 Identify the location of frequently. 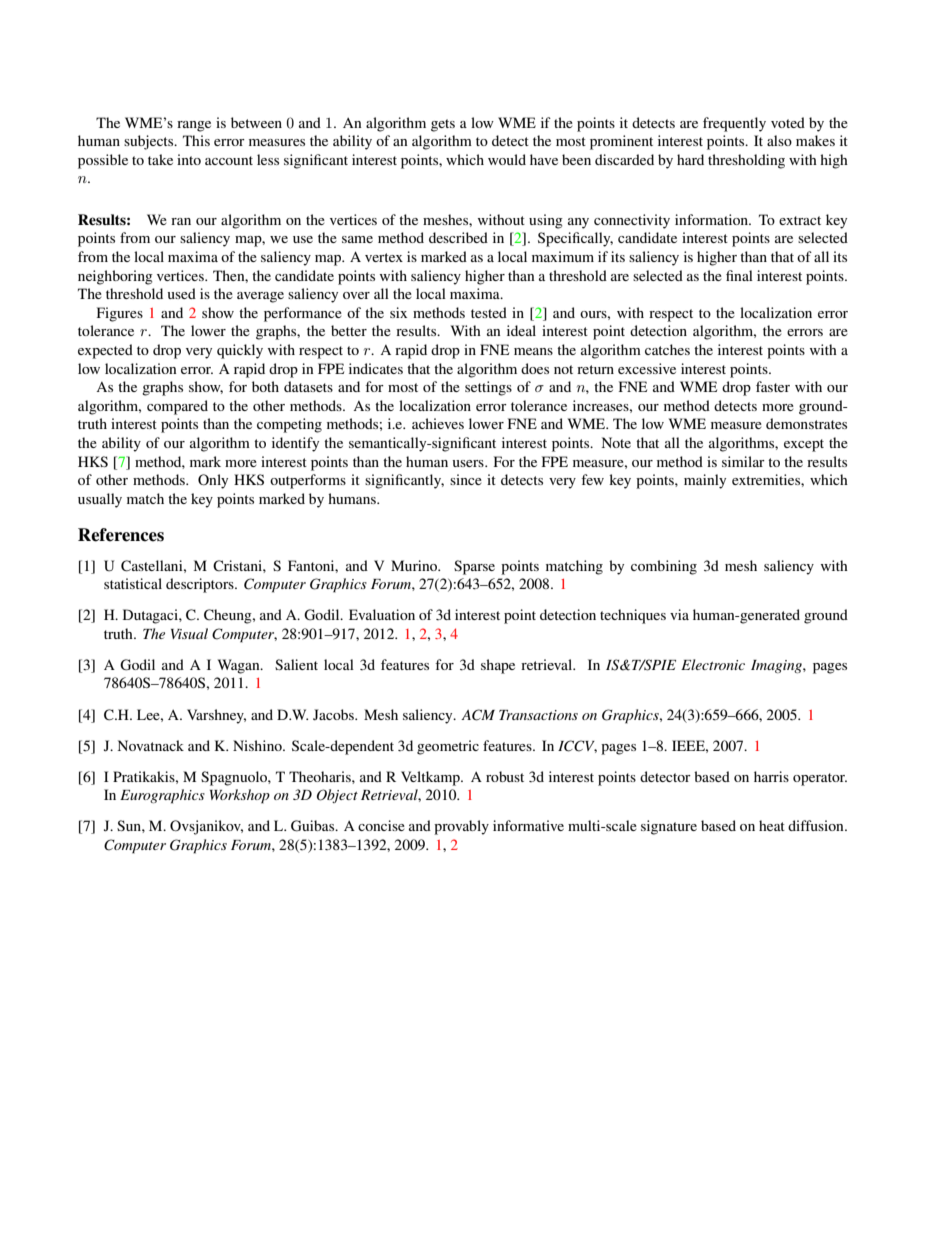
(734, 124).
